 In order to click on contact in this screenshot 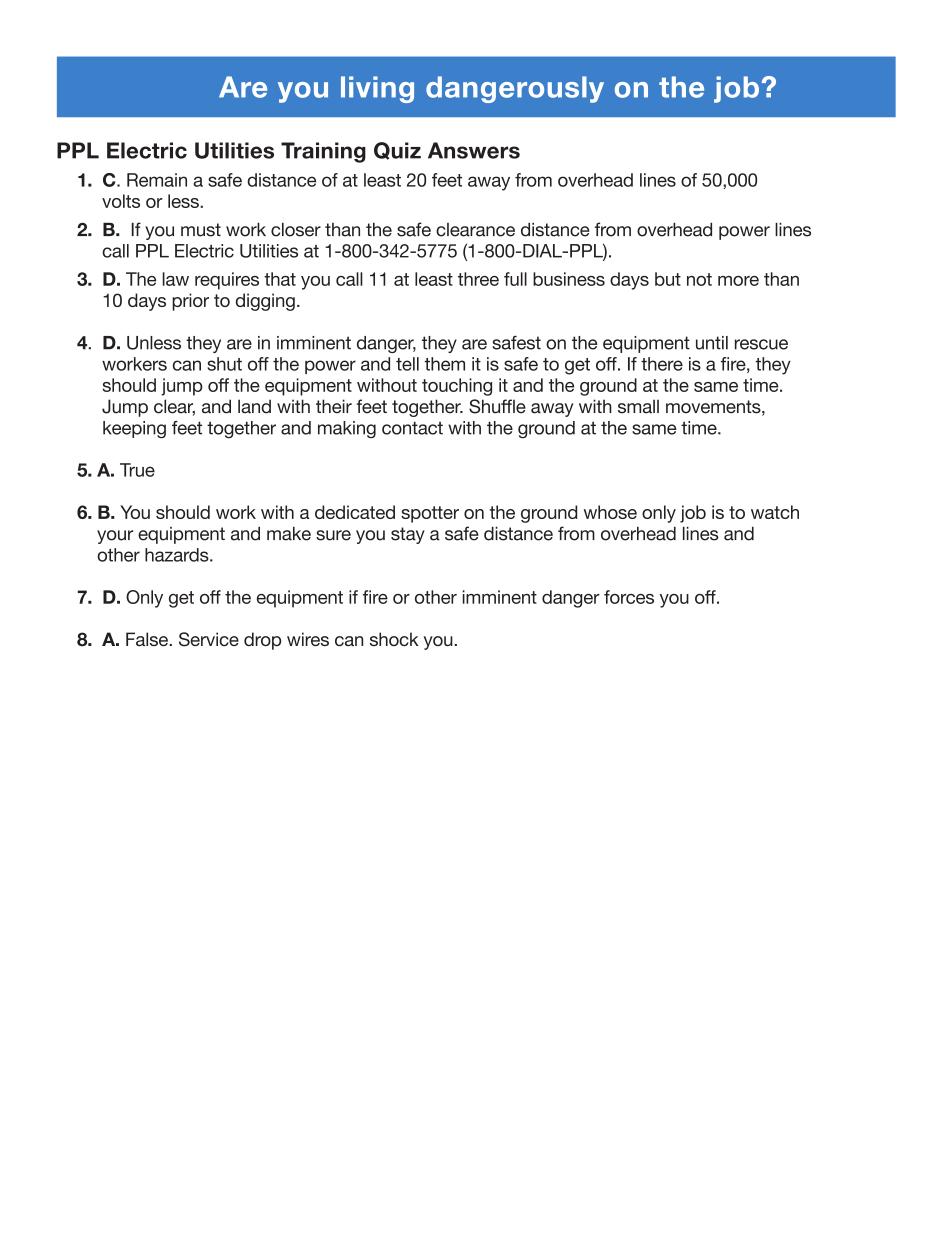, I will do `click(412, 428)`.
